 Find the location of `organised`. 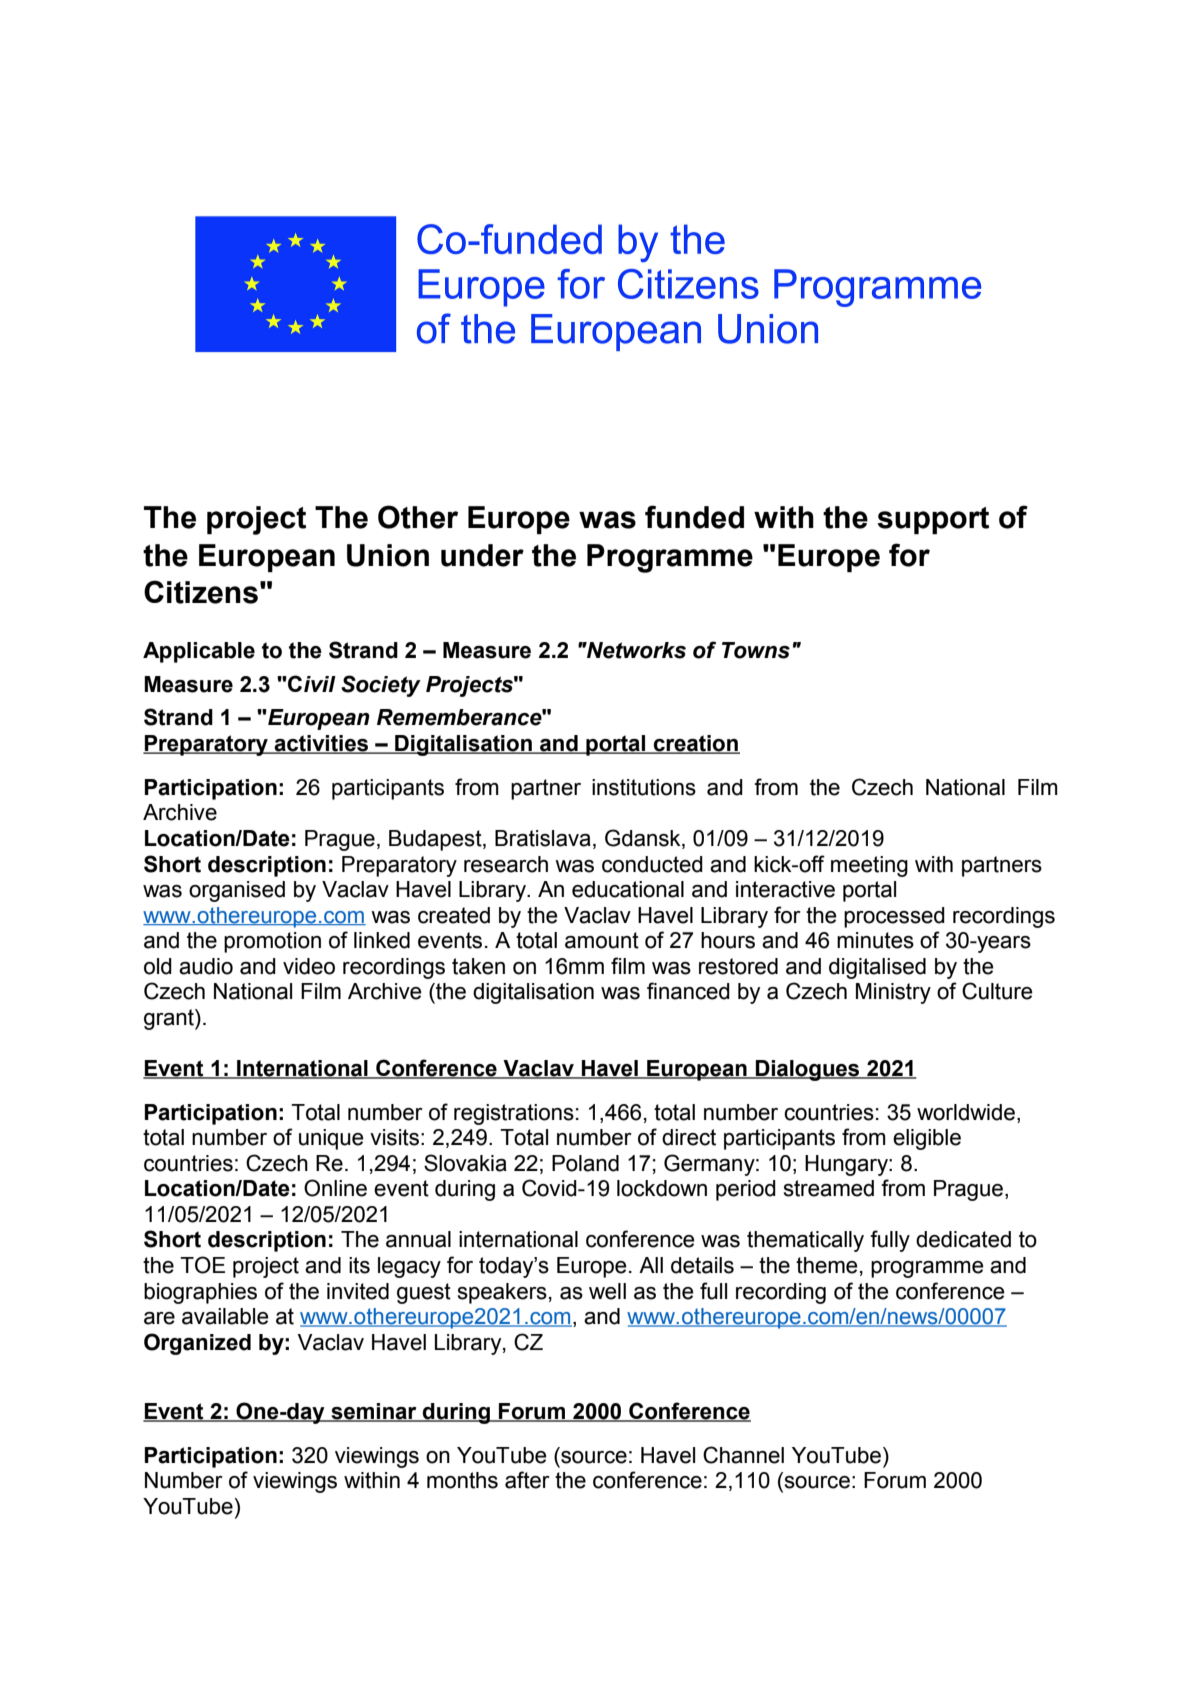

organised is located at coordinates (237, 891).
